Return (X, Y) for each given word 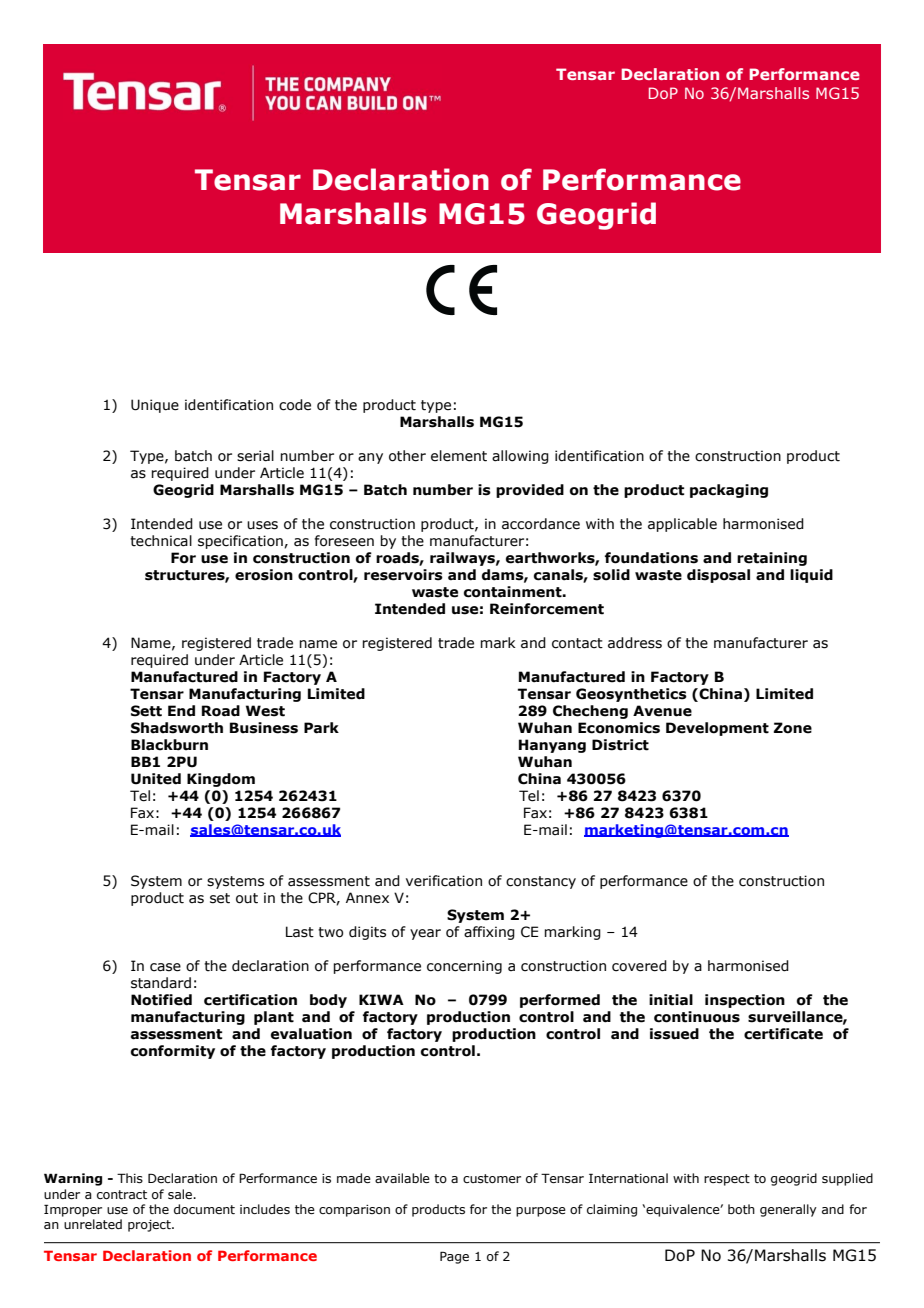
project (150, 1226)
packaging (729, 491)
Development (717, 729)
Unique (155, 406)
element (459, 456)
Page (454, 1257)
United (156, 779)
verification (444, 881)
